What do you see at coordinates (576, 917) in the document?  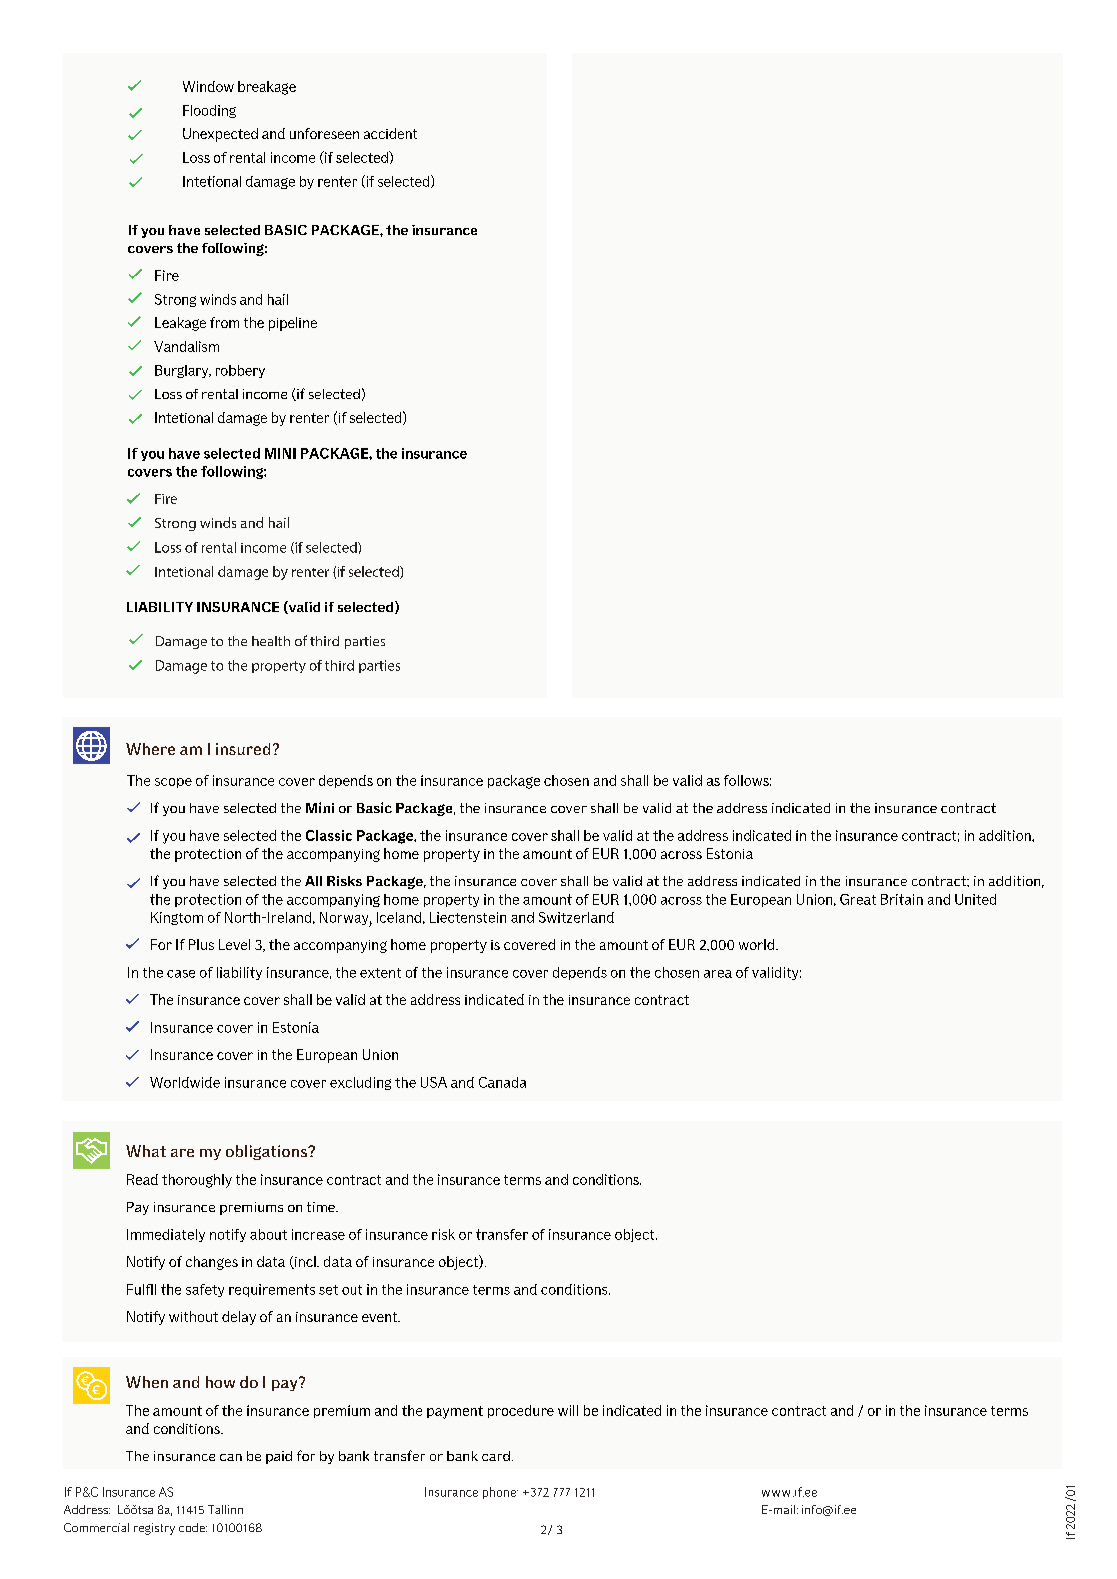 I see `Switzerland` at bounding box center [576, 917].
